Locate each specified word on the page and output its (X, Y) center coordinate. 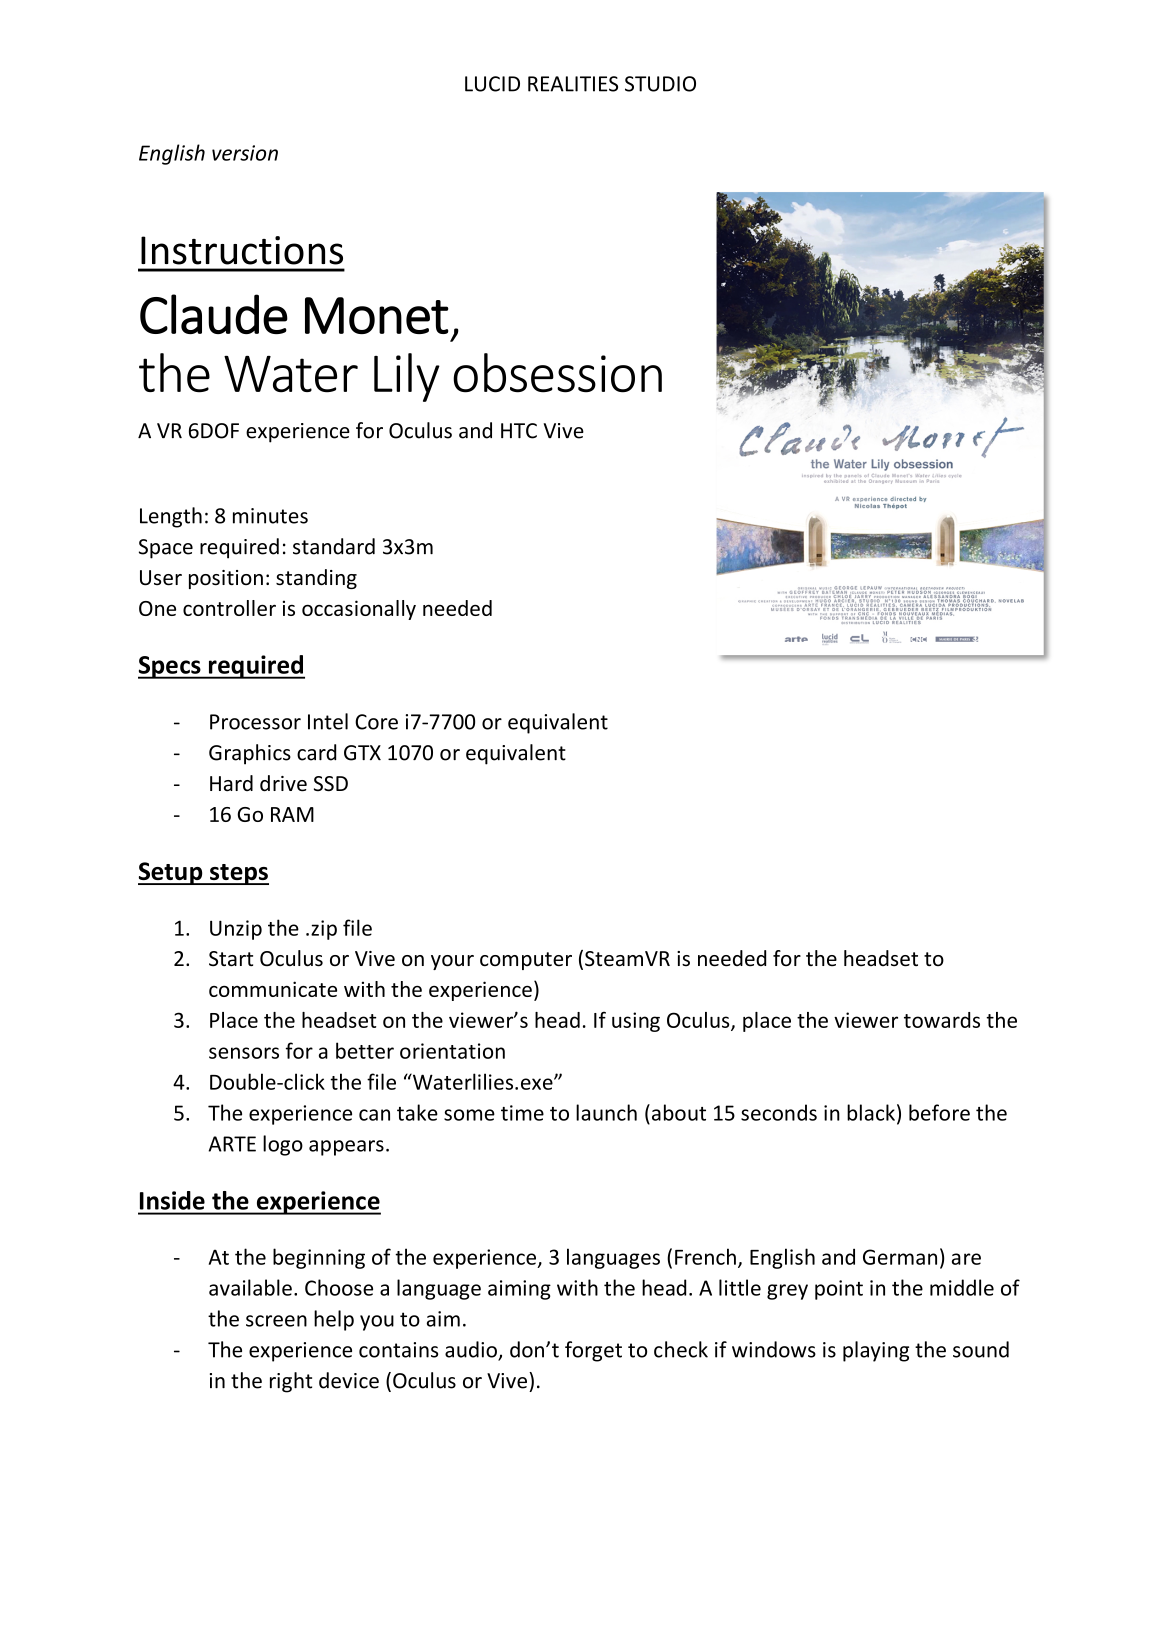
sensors (244, 1053)
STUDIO (660, 84)
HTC (519, 431)
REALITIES (573, 84)
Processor (255, 722)
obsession (557, 373)
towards (942, 1020)
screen (276, 1321)
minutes (270, 516)
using (636, 1022)
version (245, 153)
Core (376, 722)
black (871, 1112)
